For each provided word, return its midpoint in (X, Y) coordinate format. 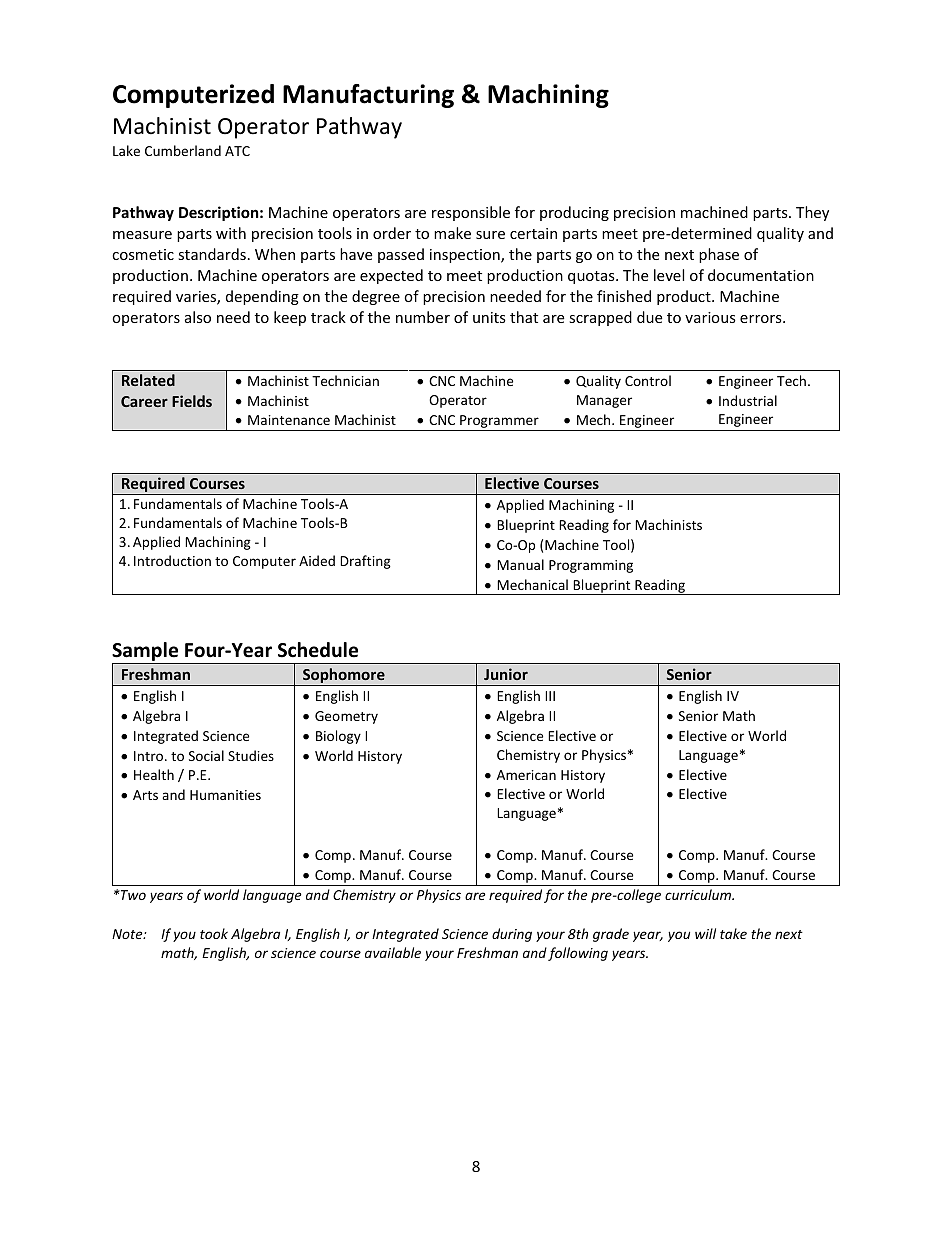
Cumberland (183, 150)
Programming (591, 566)
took (214, 933)
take (733, 933)
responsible (471, 213)
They (812, 213)
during (512, 935)
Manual (520, 564)
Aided (317, 560)
